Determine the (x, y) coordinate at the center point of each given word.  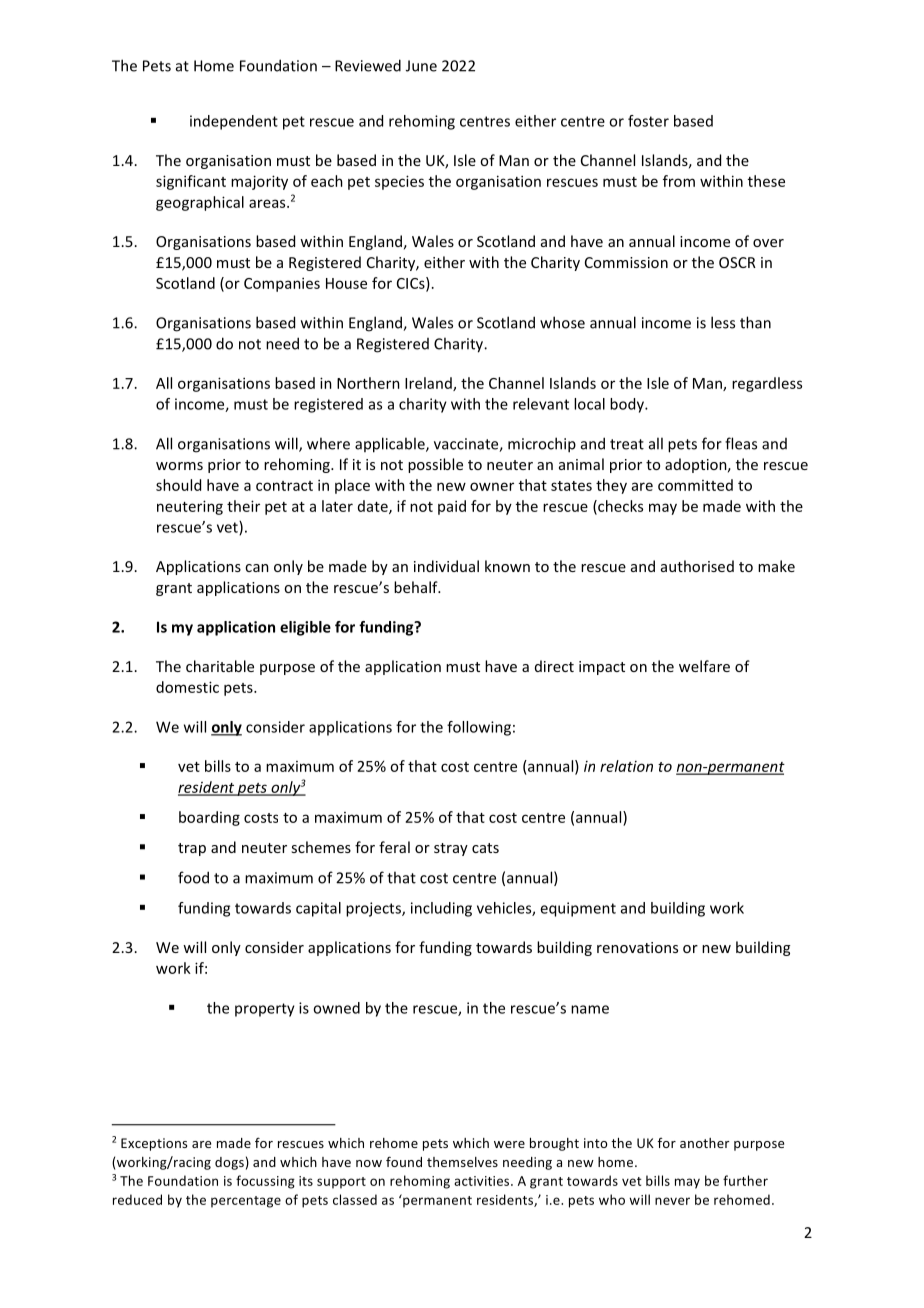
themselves (462, 1162)
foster (648, 121)
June (421, 66)
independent (234, 122)
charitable (220, 666)
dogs (229, 1163)
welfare (704, 666)
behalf (417, 587)
